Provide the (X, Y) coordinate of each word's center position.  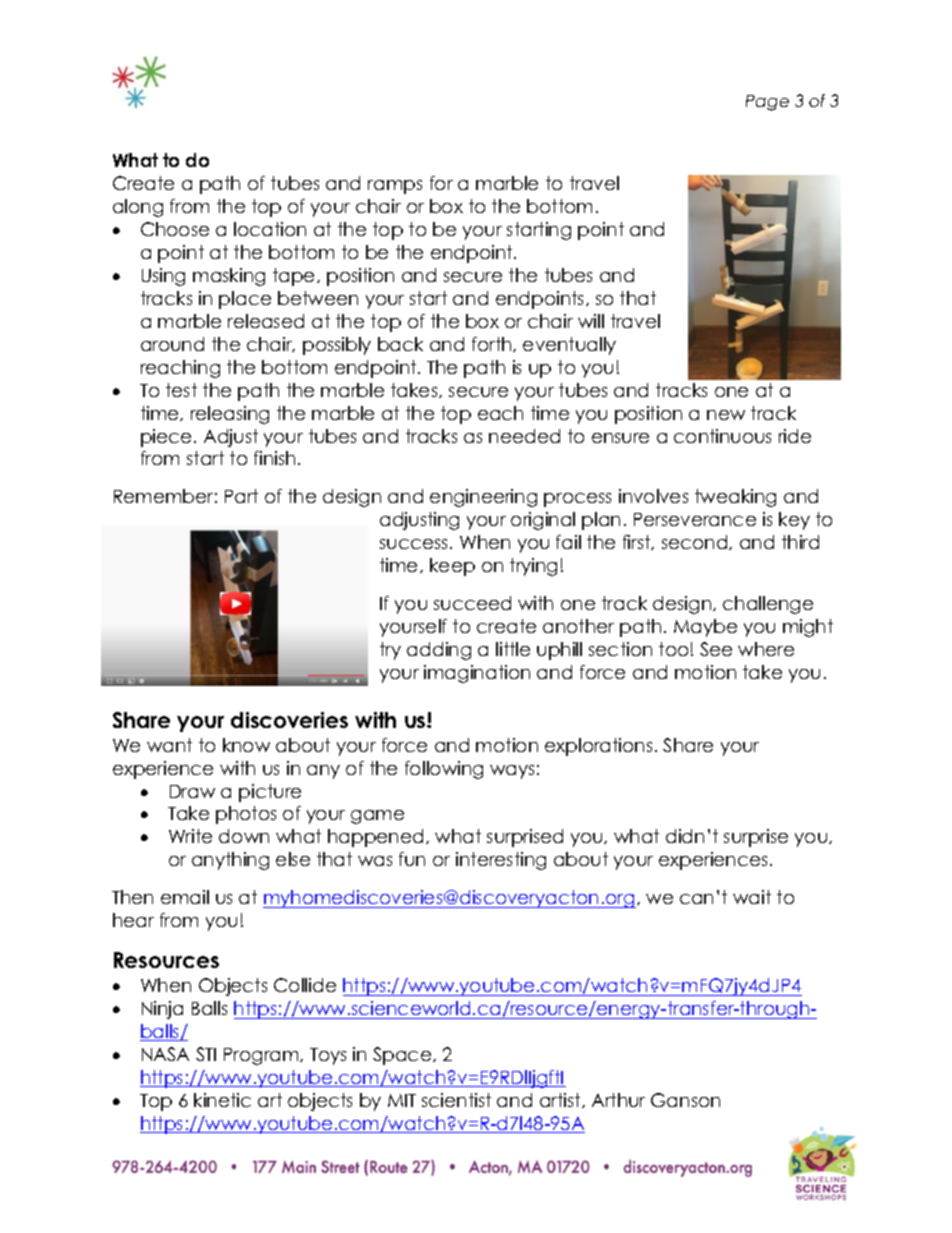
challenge (768, 605)
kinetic (222, 1100)
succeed (472, 603)
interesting (501, 861)
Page (767, 103)
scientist (456, 1100)
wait (752, 897)
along (138, 208)
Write (190, 836)
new (726, 415)
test (181, 390)
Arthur (618, 1100)
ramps (395, 187)
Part (241, 496)
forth (493, 344)
